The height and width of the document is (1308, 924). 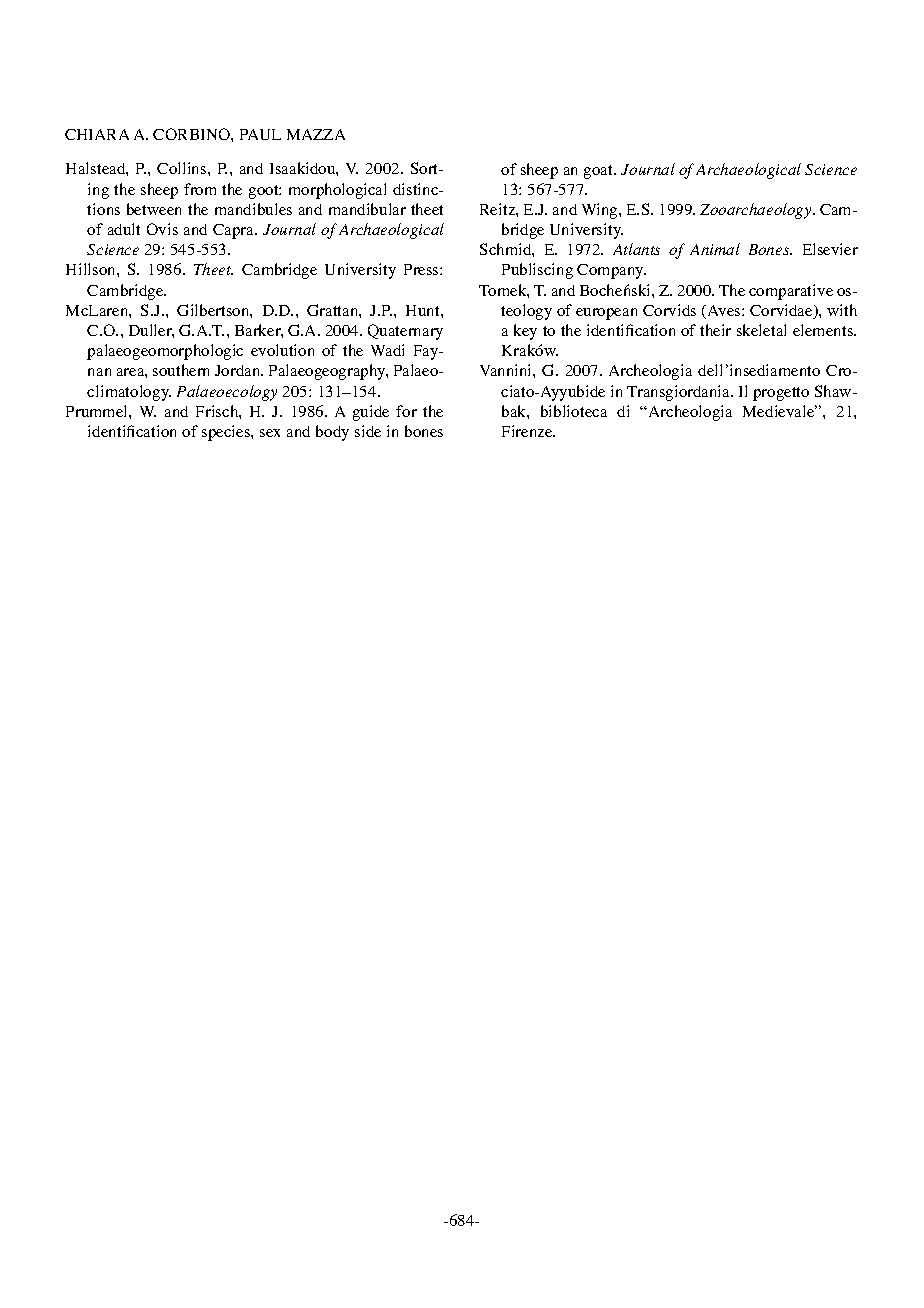 What do you see at coordinates (260, 134) in the document?
I see `Paul` at bounding box center [260, 134].
